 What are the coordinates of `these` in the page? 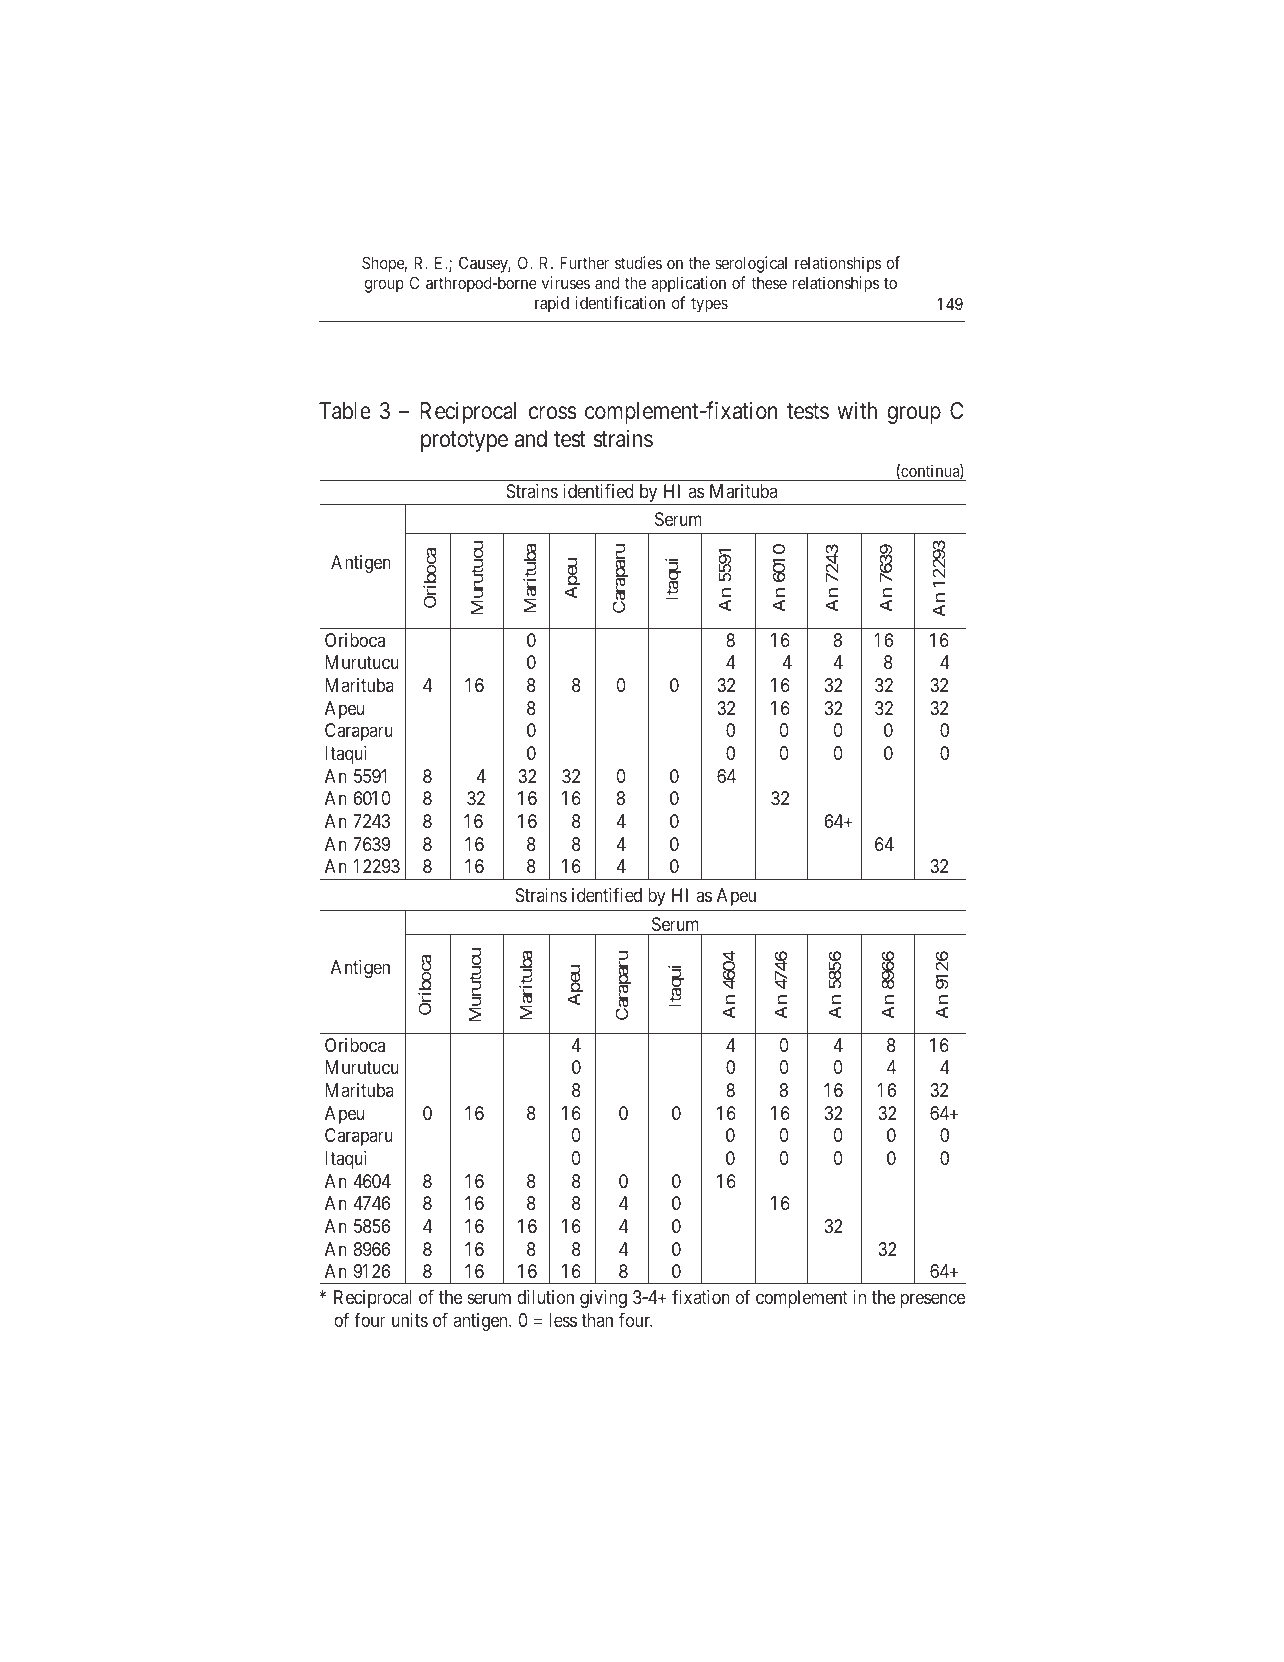 It's located at (769, 283).
